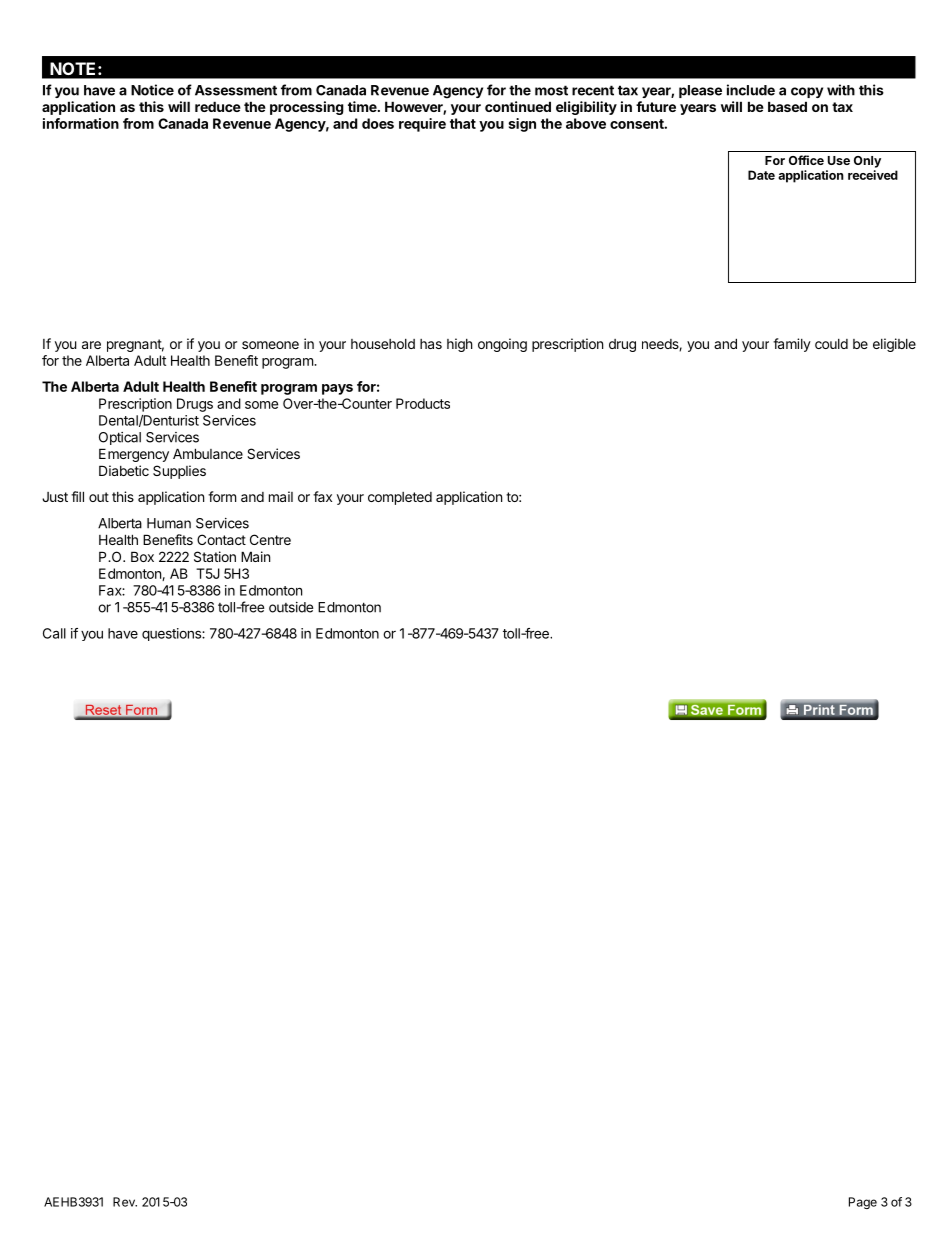 The width and height of the page is (952, 1233). Describe the element at coordinates (142, 556) in the page. I see `Box` at that location.
